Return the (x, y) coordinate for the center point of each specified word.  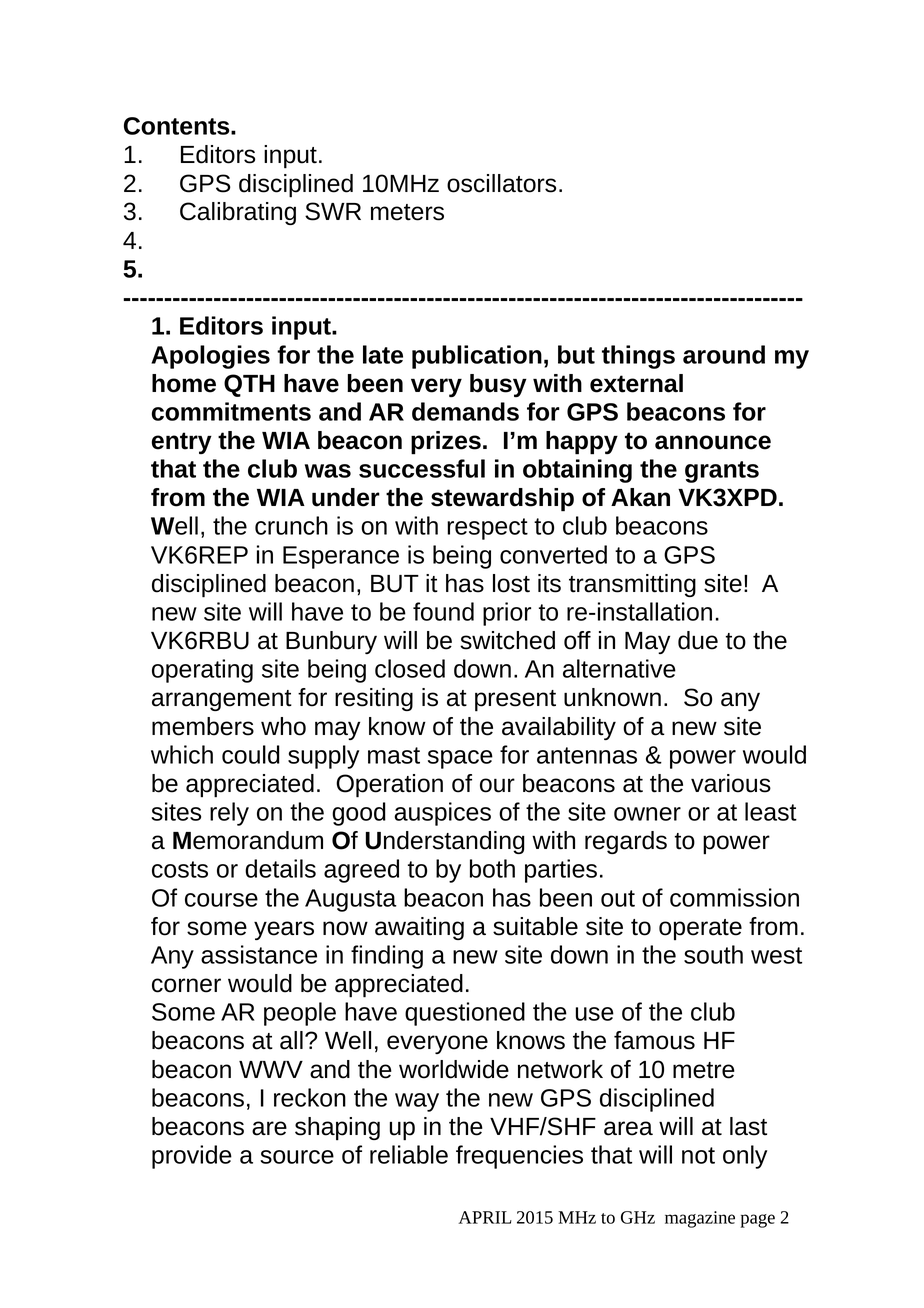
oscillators (501, 183)
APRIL (485, 1217)
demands (465, 411)
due (698, 640)
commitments (231, 411)
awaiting (419, 928)
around (724, 354)
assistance (259, 954)
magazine (700, 1219)
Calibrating (238, 213)
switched (507, 640)
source (297, 1157)
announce (713, 442)
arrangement (222, 700)
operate (700, 930)
